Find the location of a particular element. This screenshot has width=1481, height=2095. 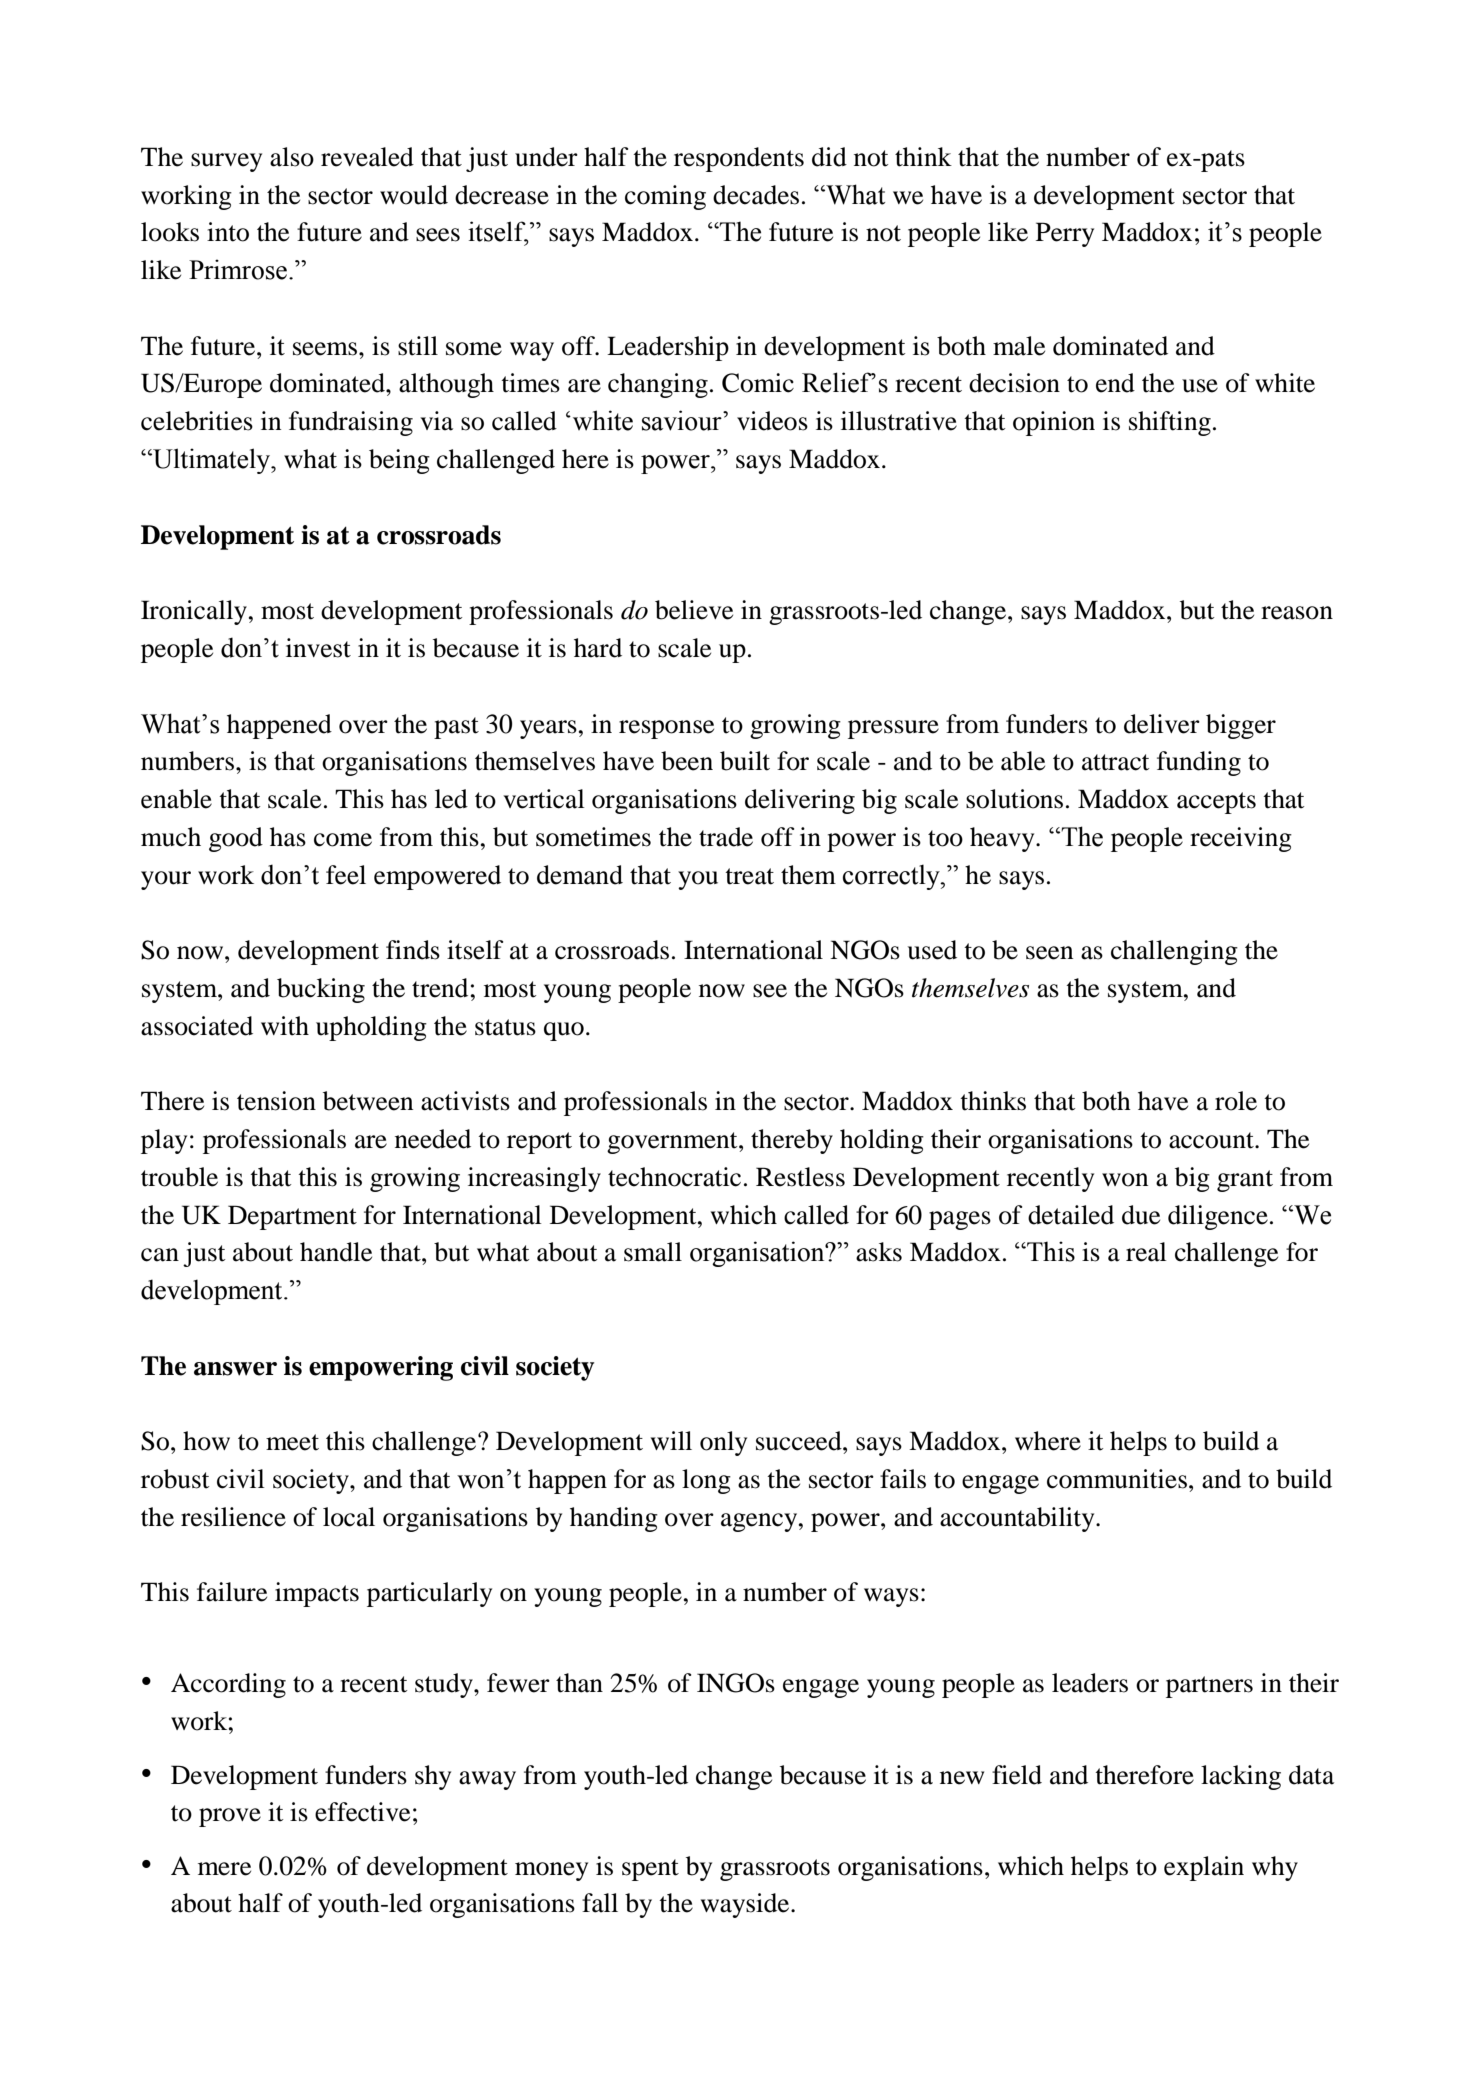

Perry is located at coordinates (1065, 234).
